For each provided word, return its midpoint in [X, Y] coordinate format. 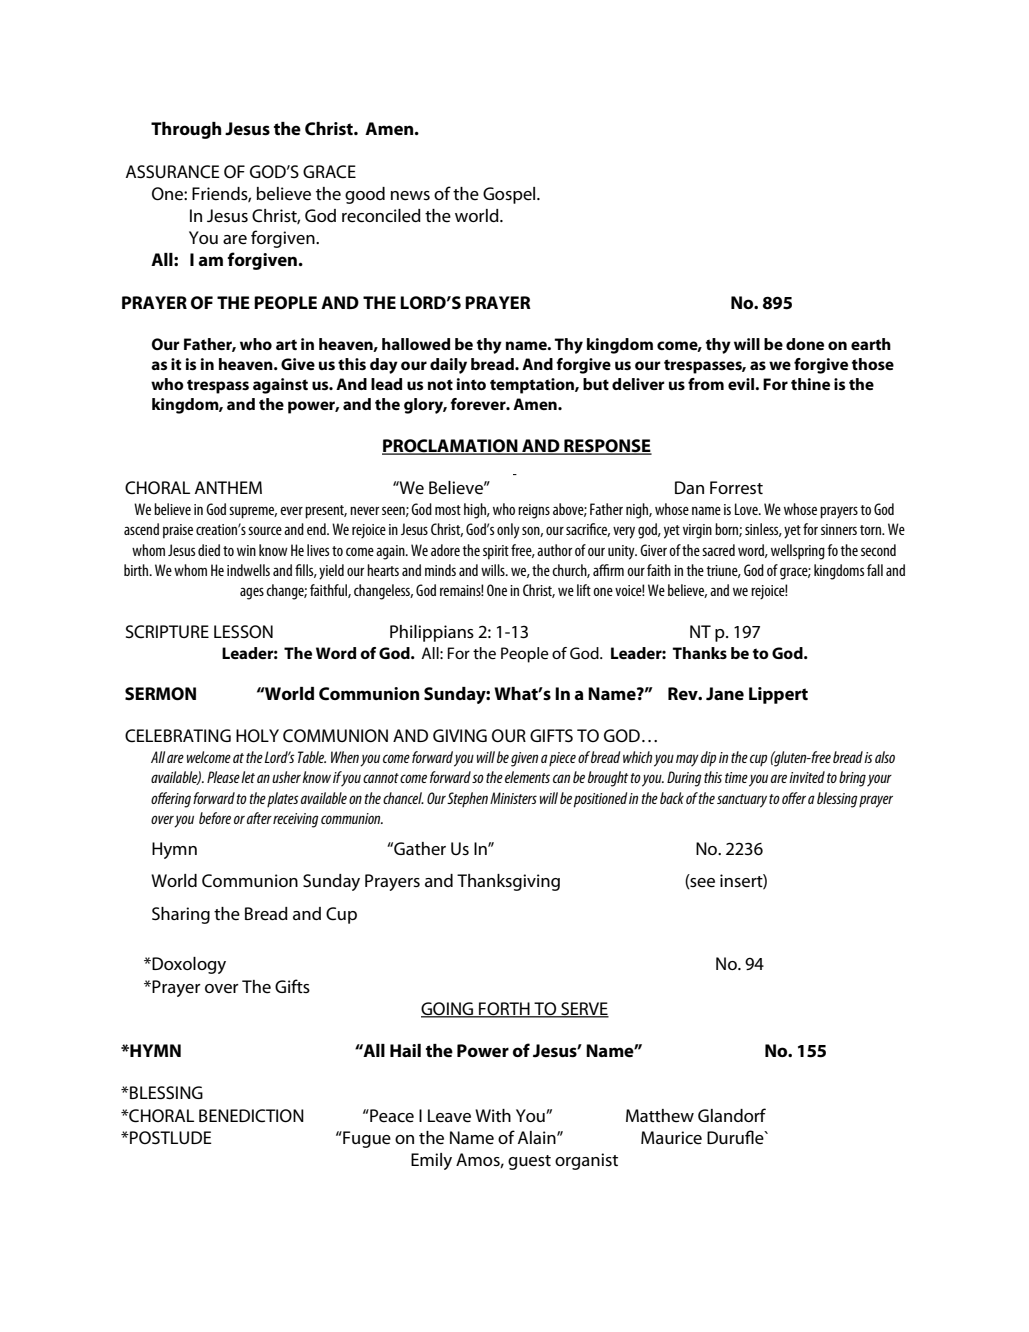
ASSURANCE [173, 172]
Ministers [513, 798]
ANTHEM [228, 487]
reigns [534, 511]
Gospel [510, 195]
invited [807, 777]
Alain [538, 1137]
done [805, 344]
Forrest [736, 488]
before [215, 818]
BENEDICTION [251, 1116]
